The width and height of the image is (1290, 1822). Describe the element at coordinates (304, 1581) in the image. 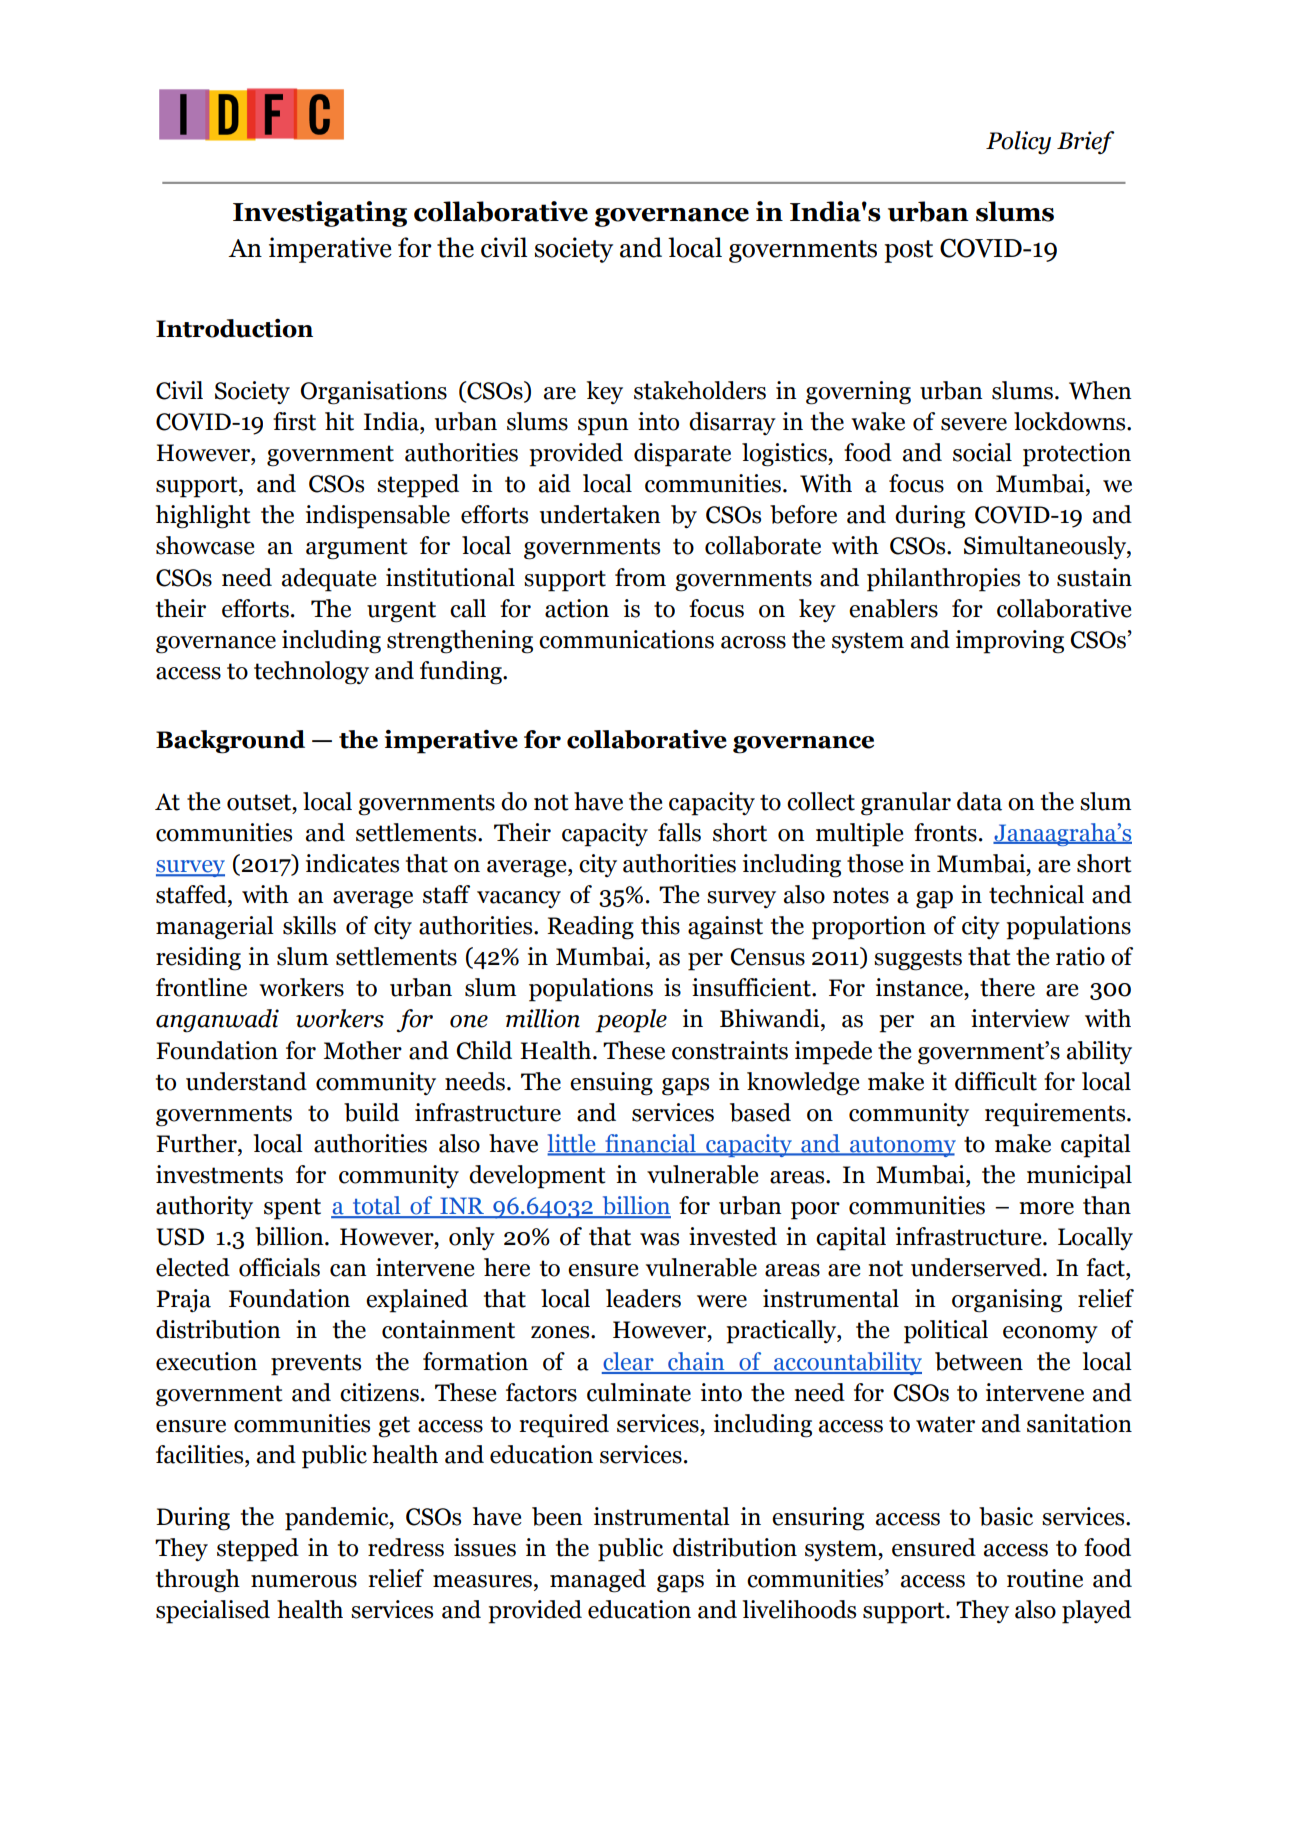

I see `numerous` at that location.
